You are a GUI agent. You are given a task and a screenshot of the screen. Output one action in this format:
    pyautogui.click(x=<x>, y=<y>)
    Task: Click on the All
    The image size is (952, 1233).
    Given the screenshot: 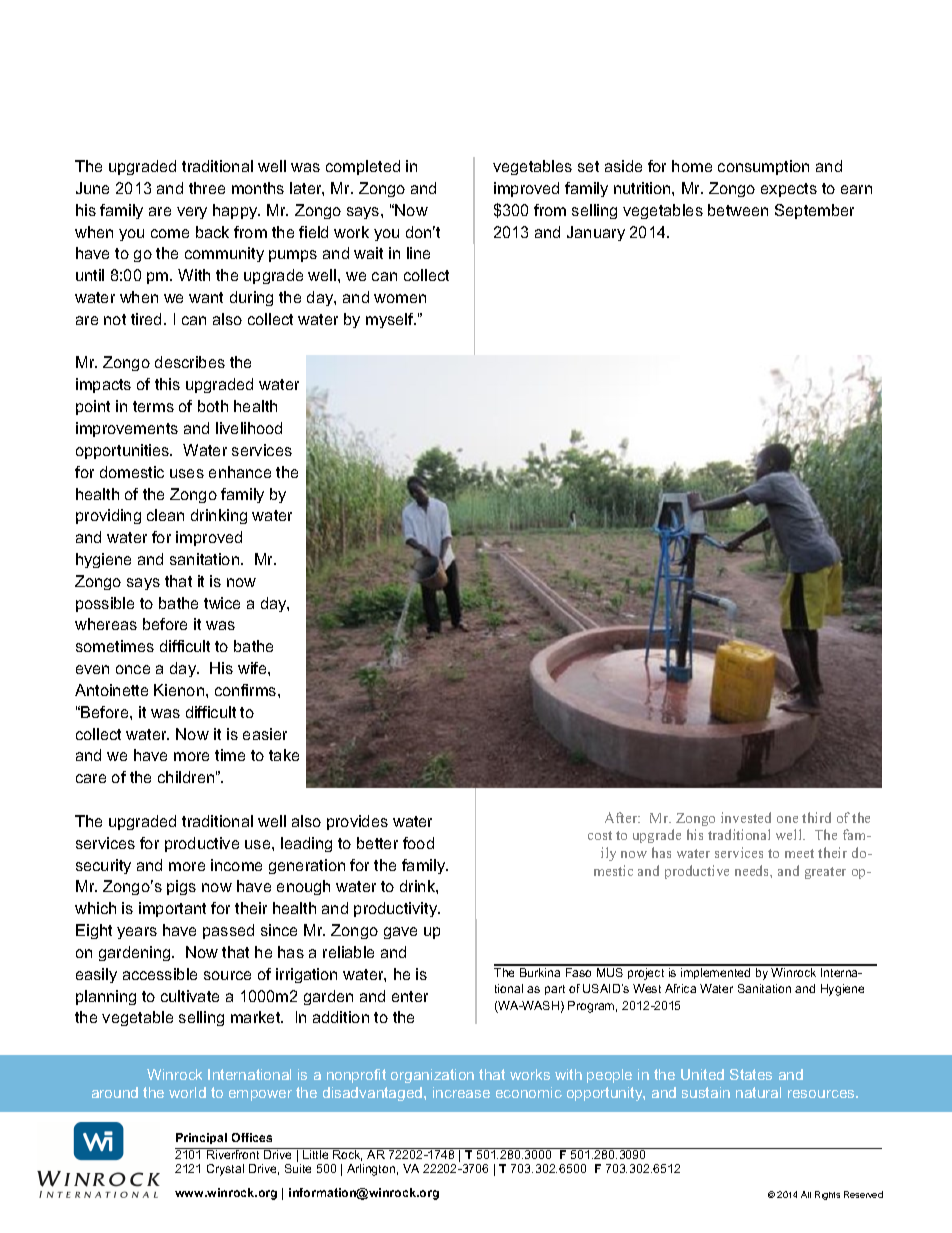 What is the action you would take?
    pyautogui.click(x=806, y=1194)
